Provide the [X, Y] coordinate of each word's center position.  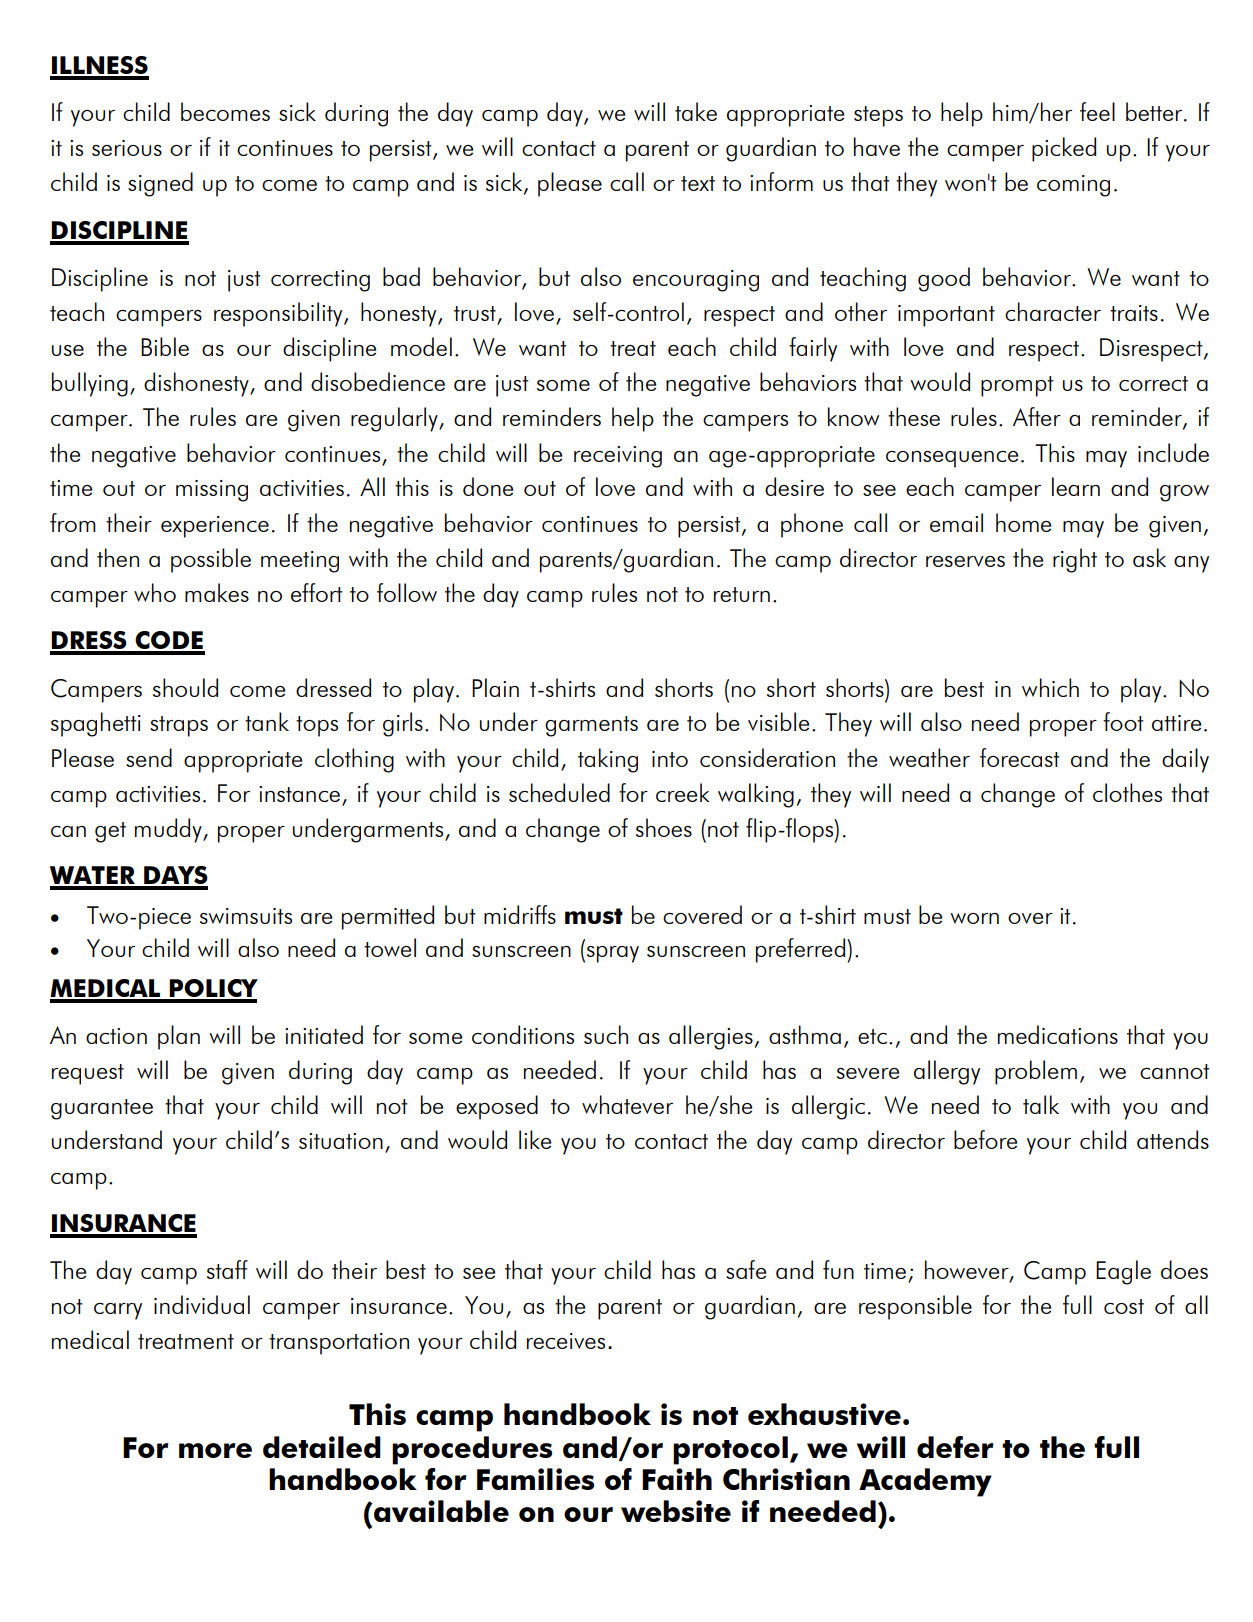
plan [179, 1037]
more [215, 1450]
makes [217, 592]
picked [1064, 149]
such [606, 1034]
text [698, 183]
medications [1058, 1034]
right [1075, 560]
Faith [677, 1479]
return [742, 594]
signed [160, 184]
